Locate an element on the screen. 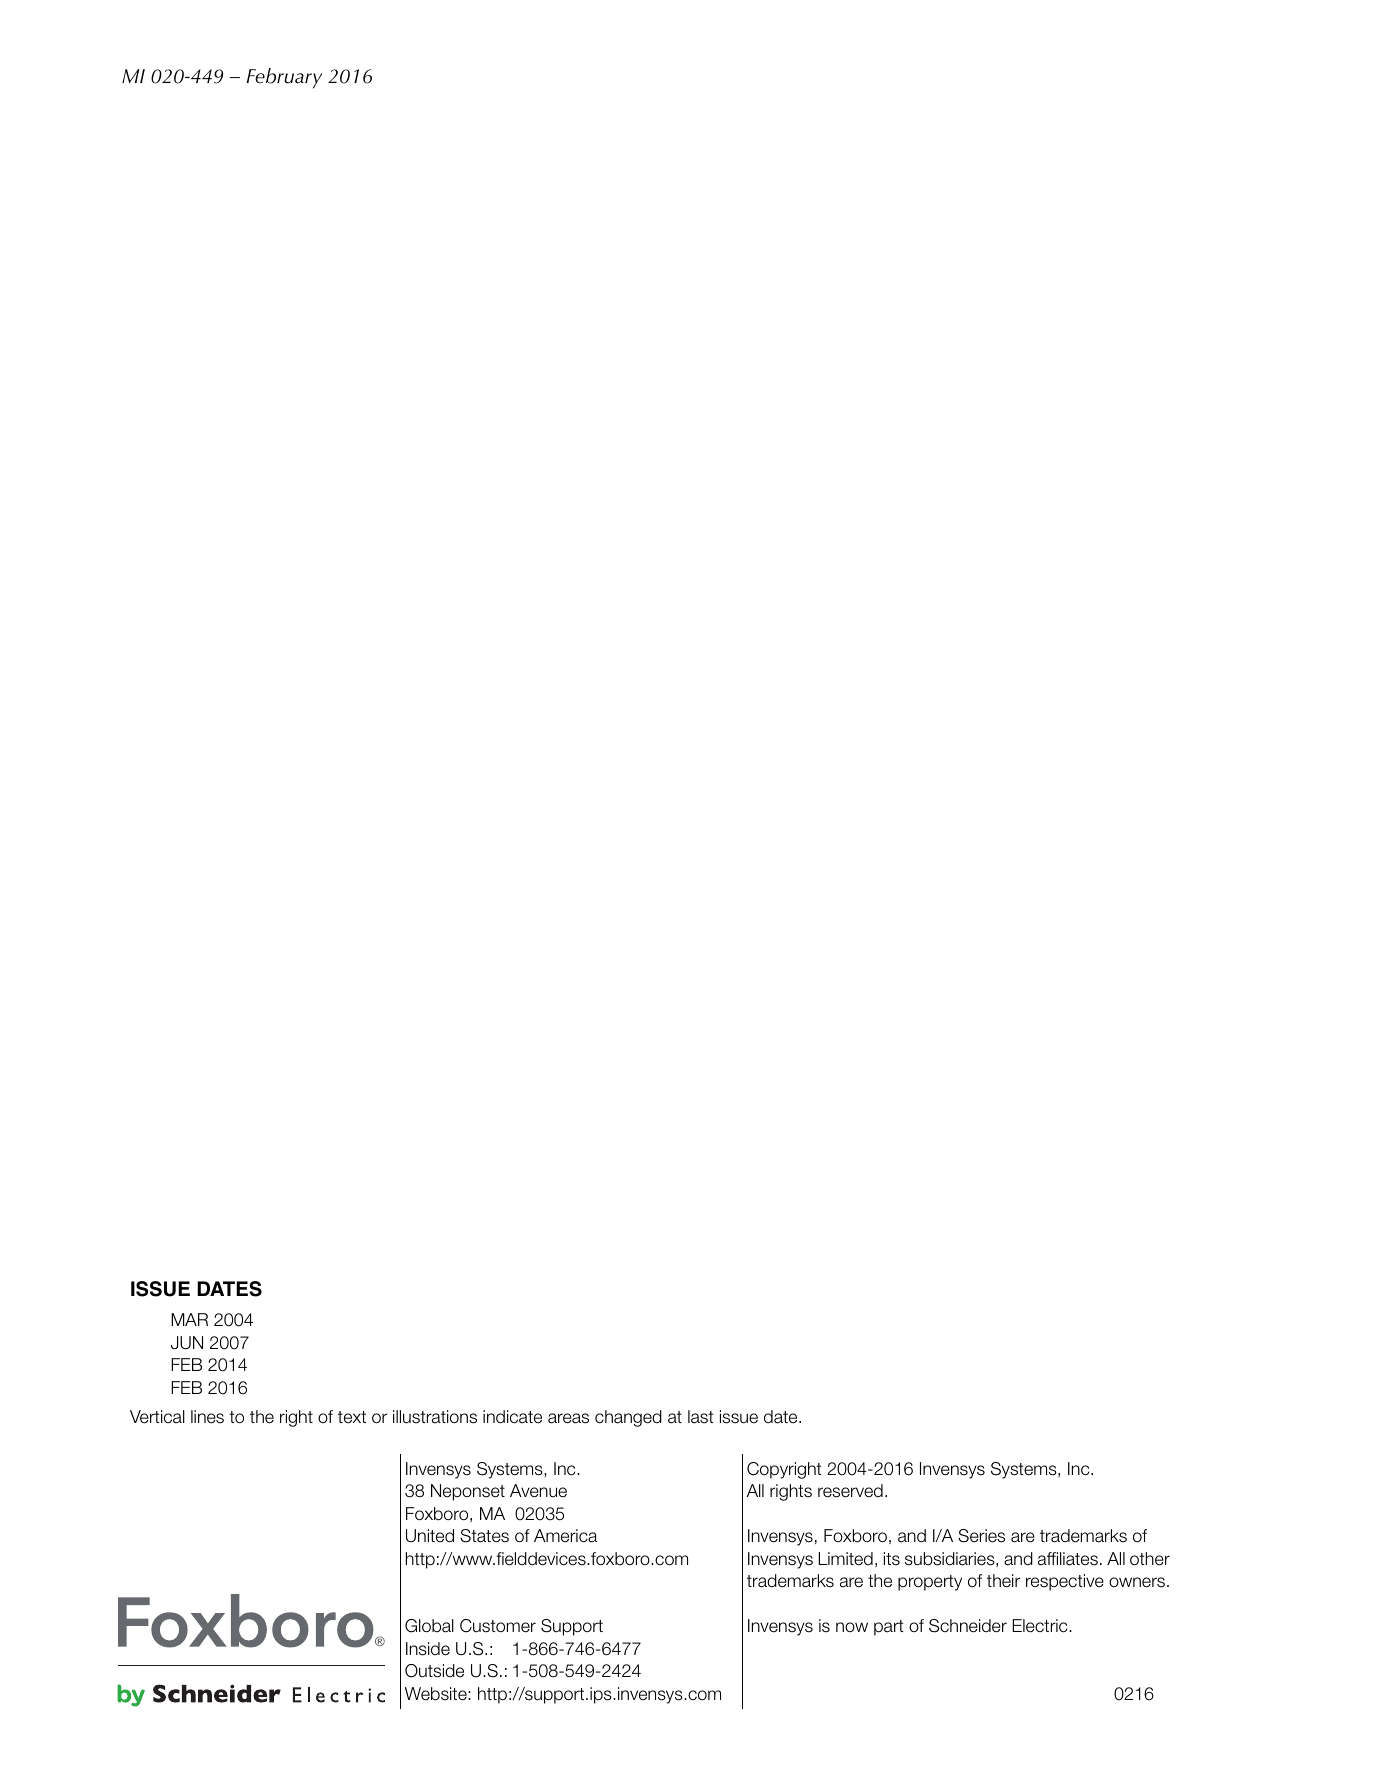 This screenshot has height=1782, width=1377. Global is located at coordinates (429, 1626).
